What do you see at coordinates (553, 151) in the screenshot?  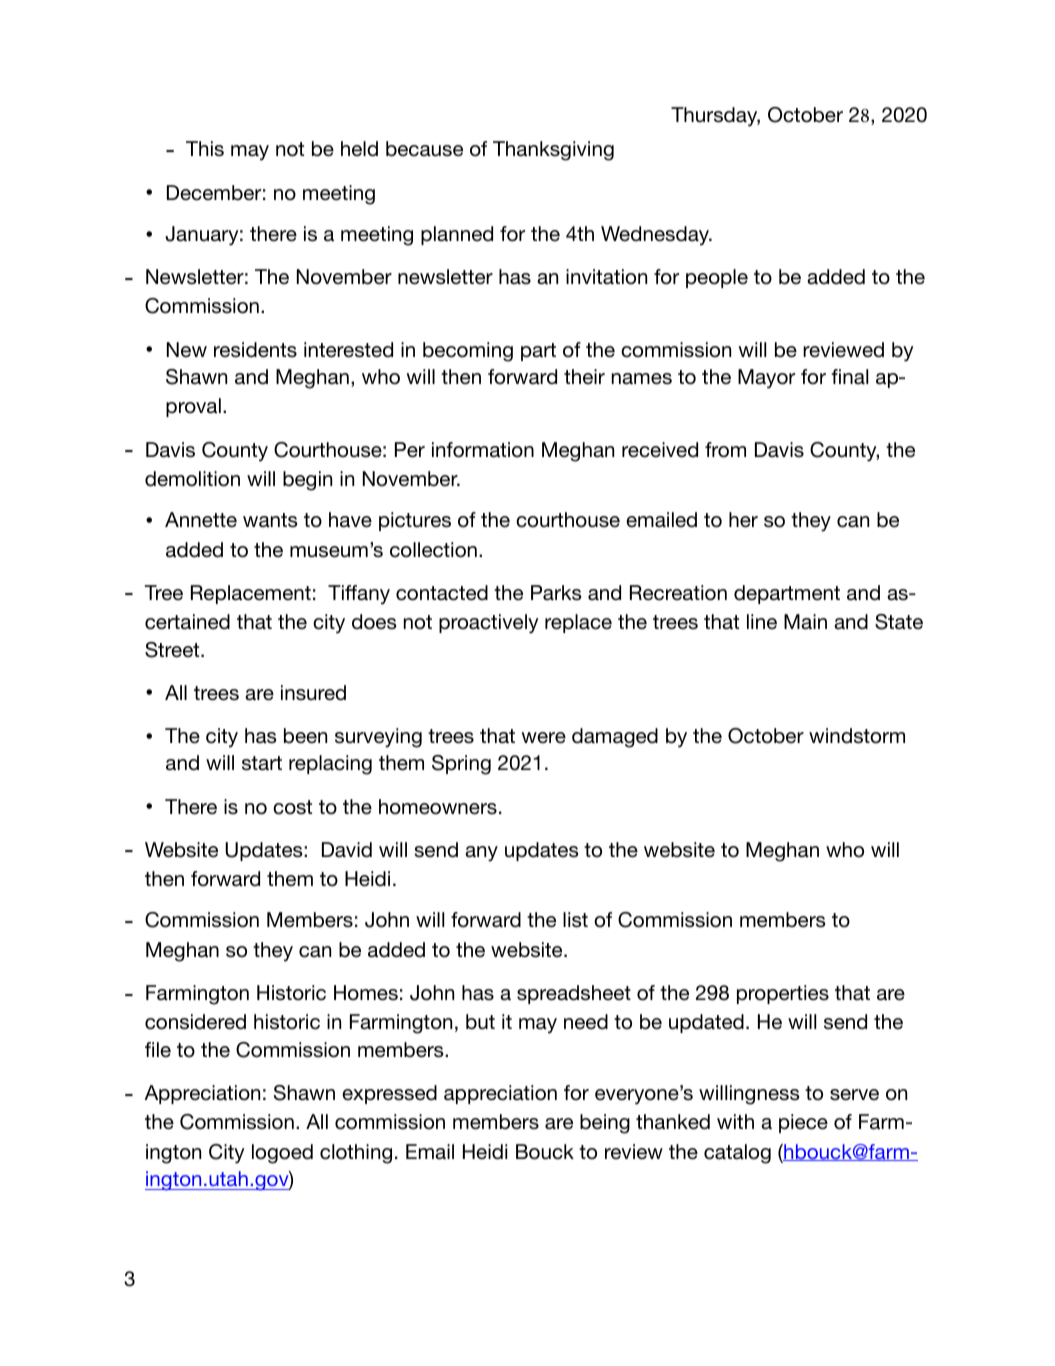 I see `Thanksgiving` at bounding box center [553, 151].
